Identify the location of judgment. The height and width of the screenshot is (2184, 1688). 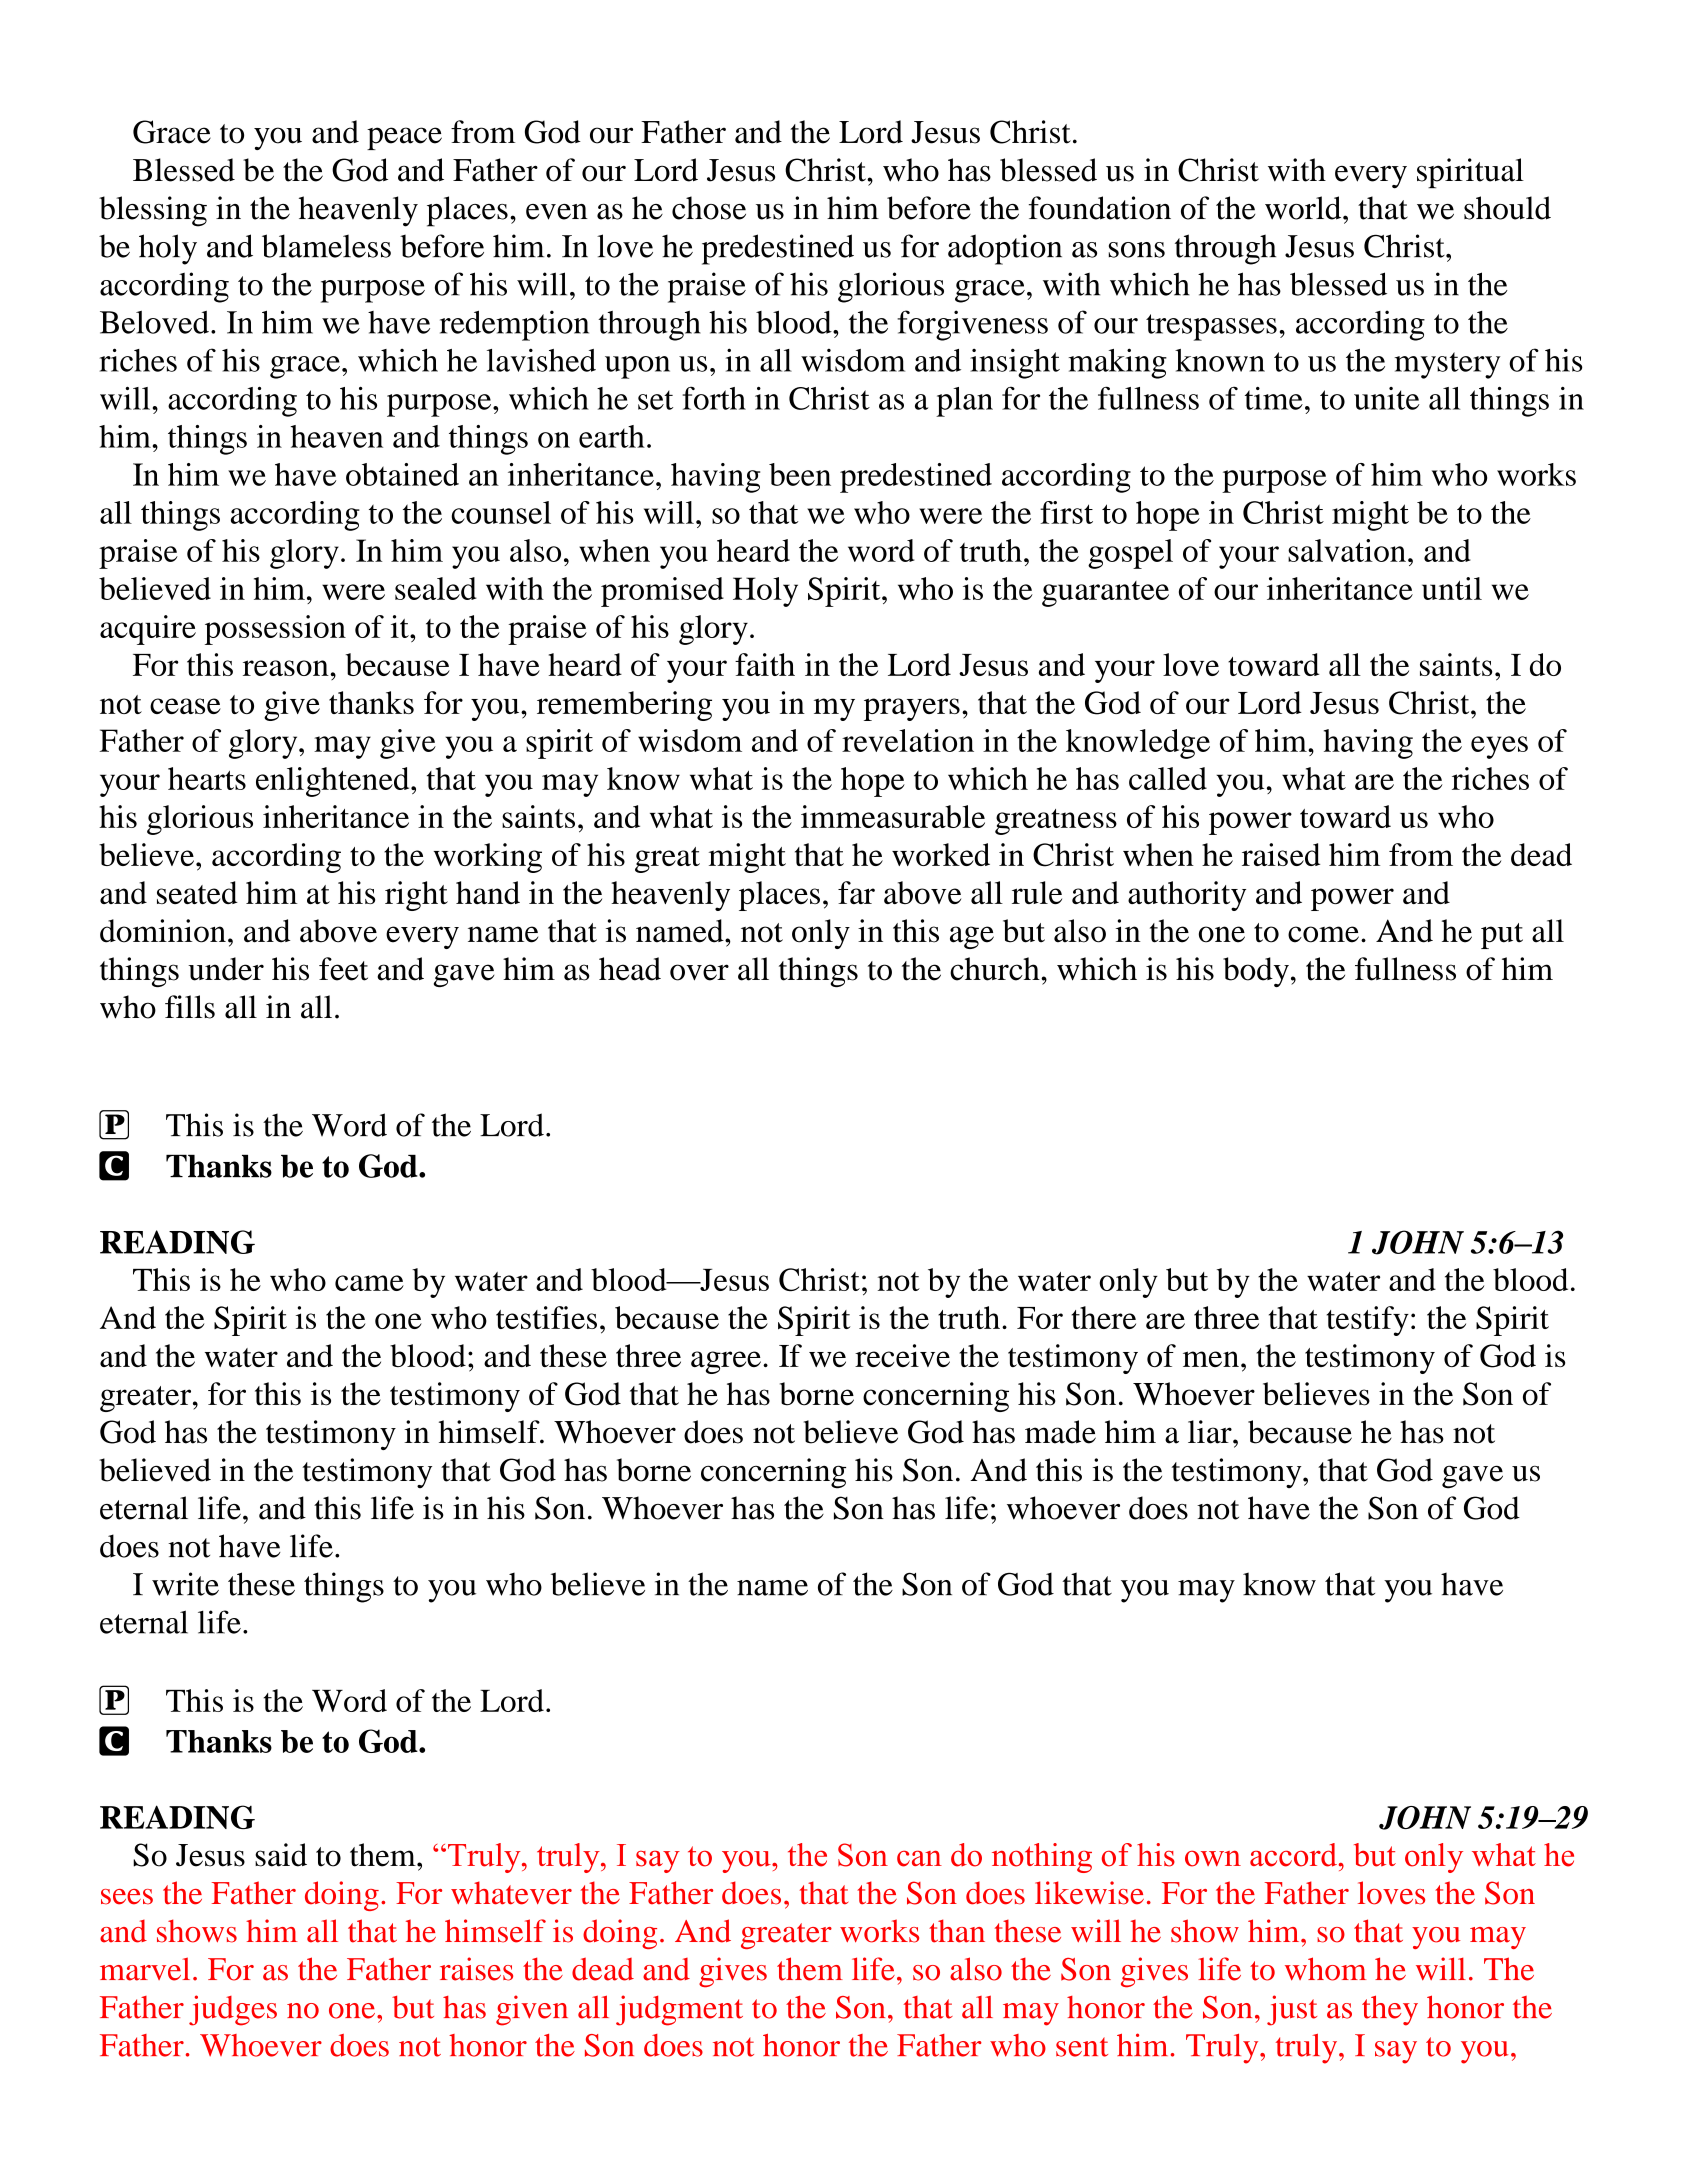
(679, 2010).
